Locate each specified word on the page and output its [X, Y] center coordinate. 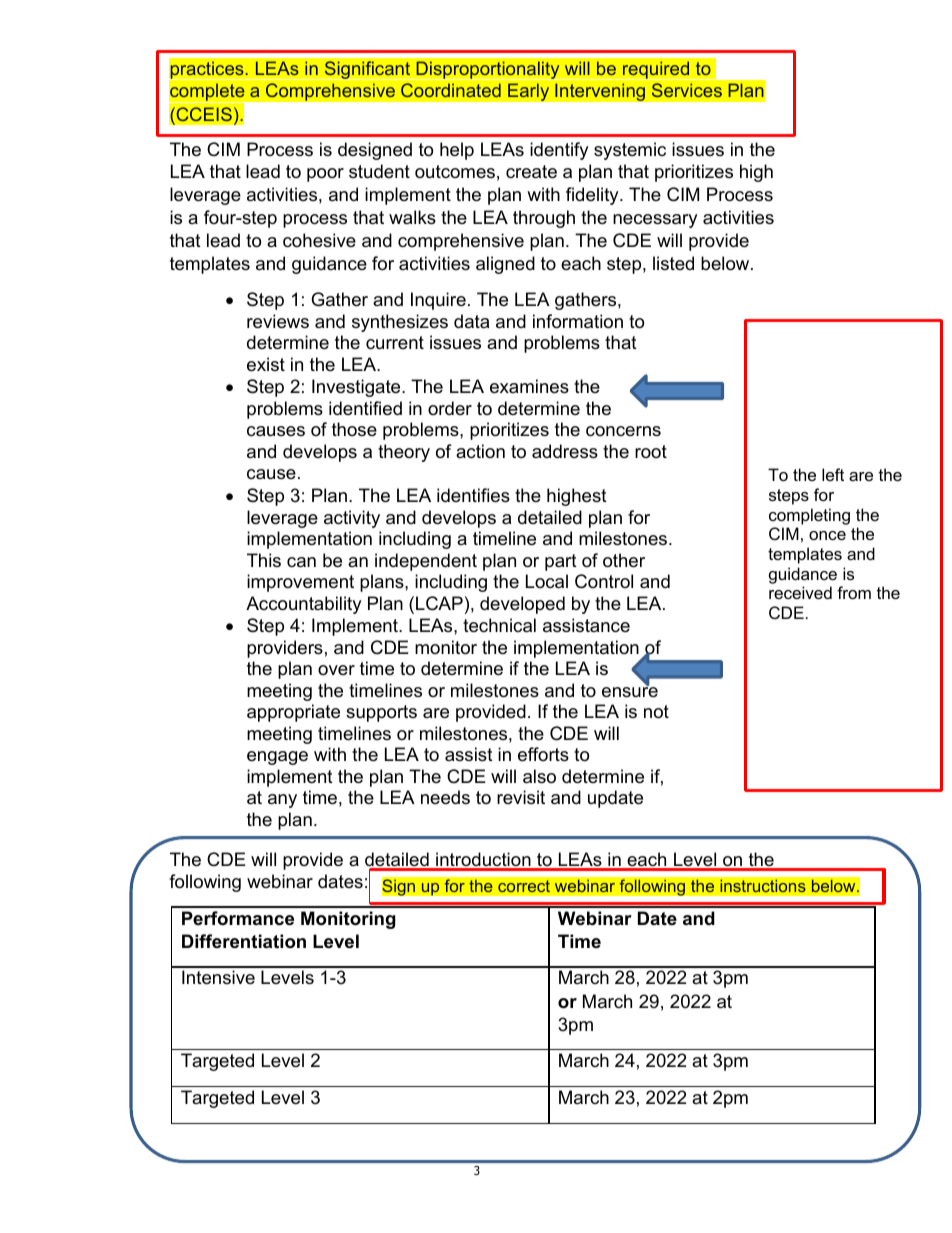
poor [325, 175]
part [561, 562]
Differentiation [244, 941]
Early [529, 92]
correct [524, 886]
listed [673, 263]
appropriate [293, 713]
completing [809, 516]
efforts [543, 754]
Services [687, 90]
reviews [278, 321]
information [578, 321]
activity [352, 519]
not [656, 712]
